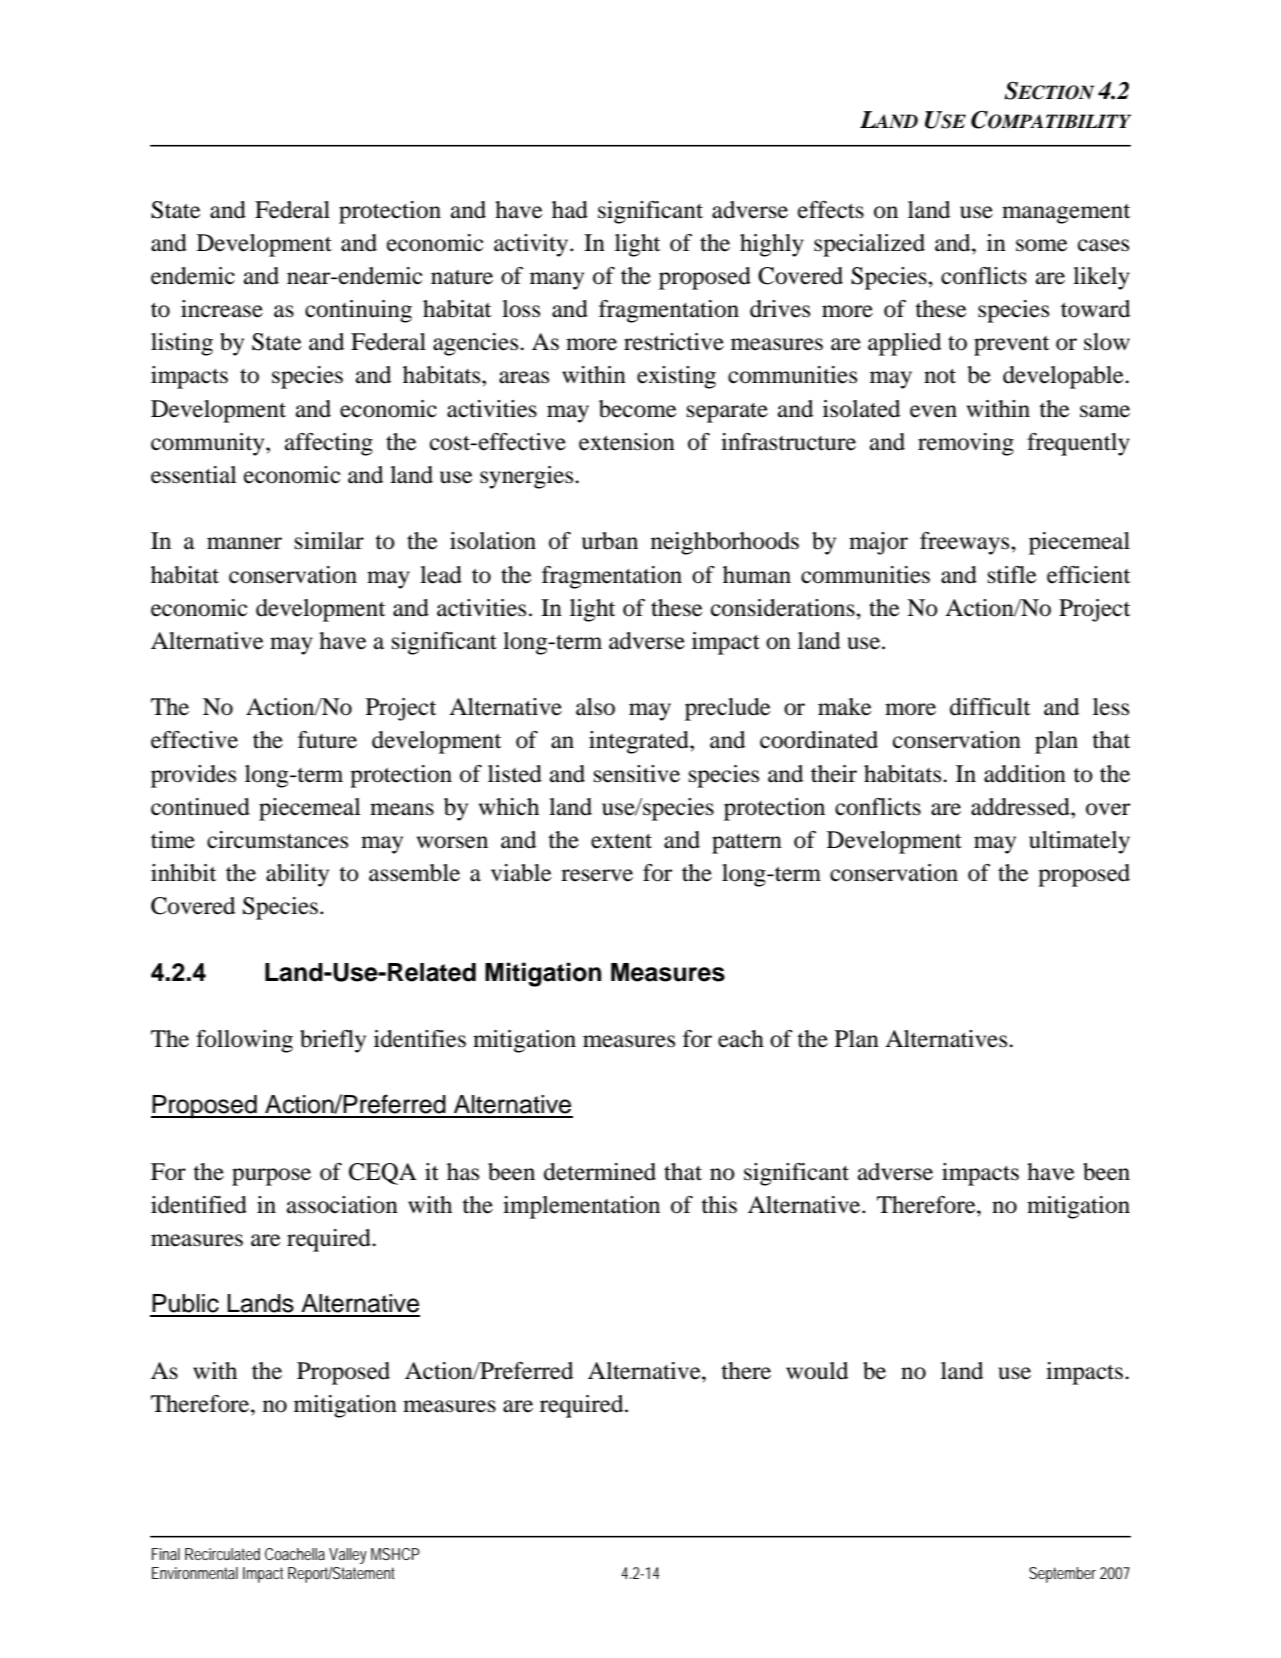  Describe the element at coordinates (1062, 1575) in the document. I see `September` at that location.
